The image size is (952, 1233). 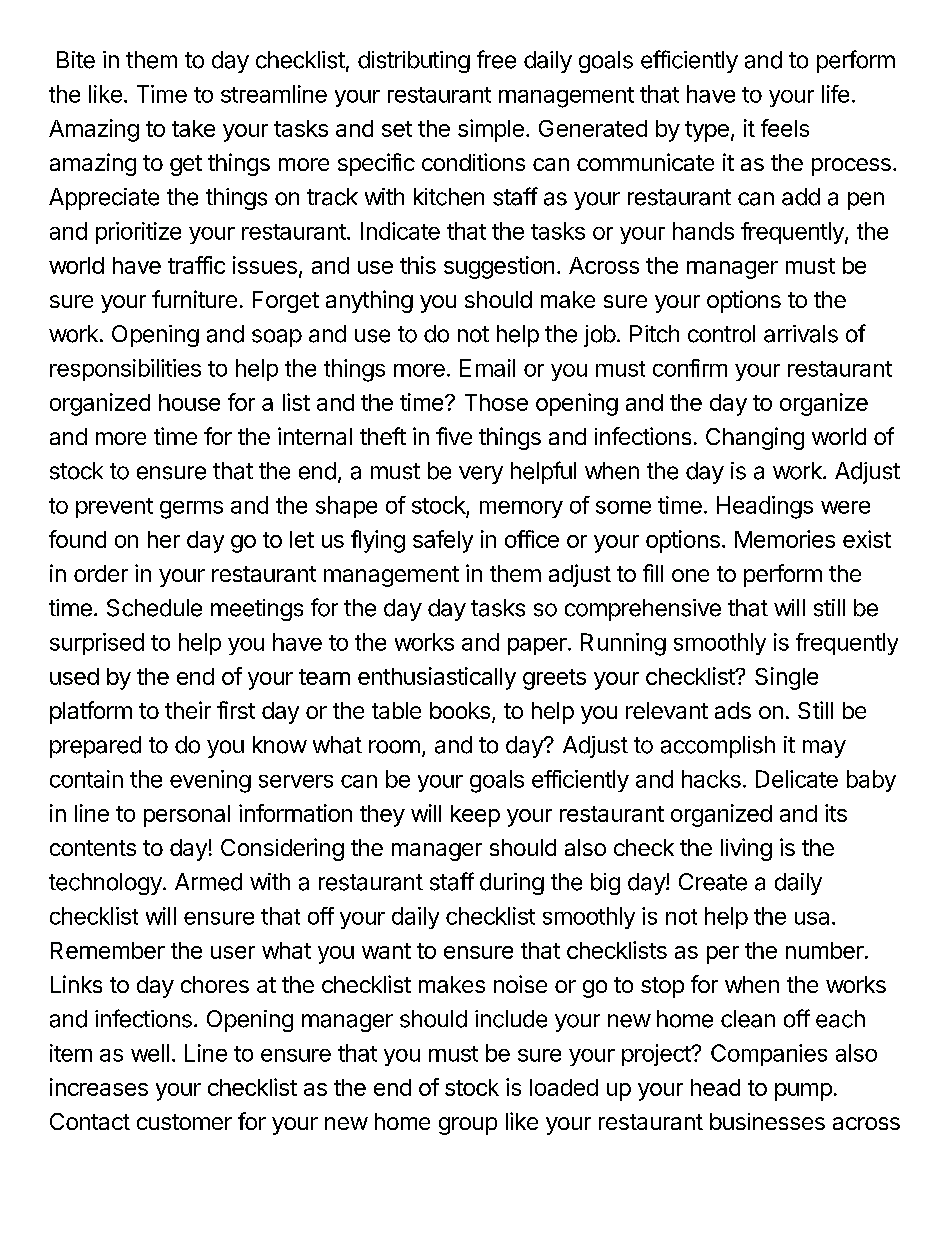 What do you see at coordinates (785, 128) in the screenshot?
I see `feels` at bounding box center [785, 128].
